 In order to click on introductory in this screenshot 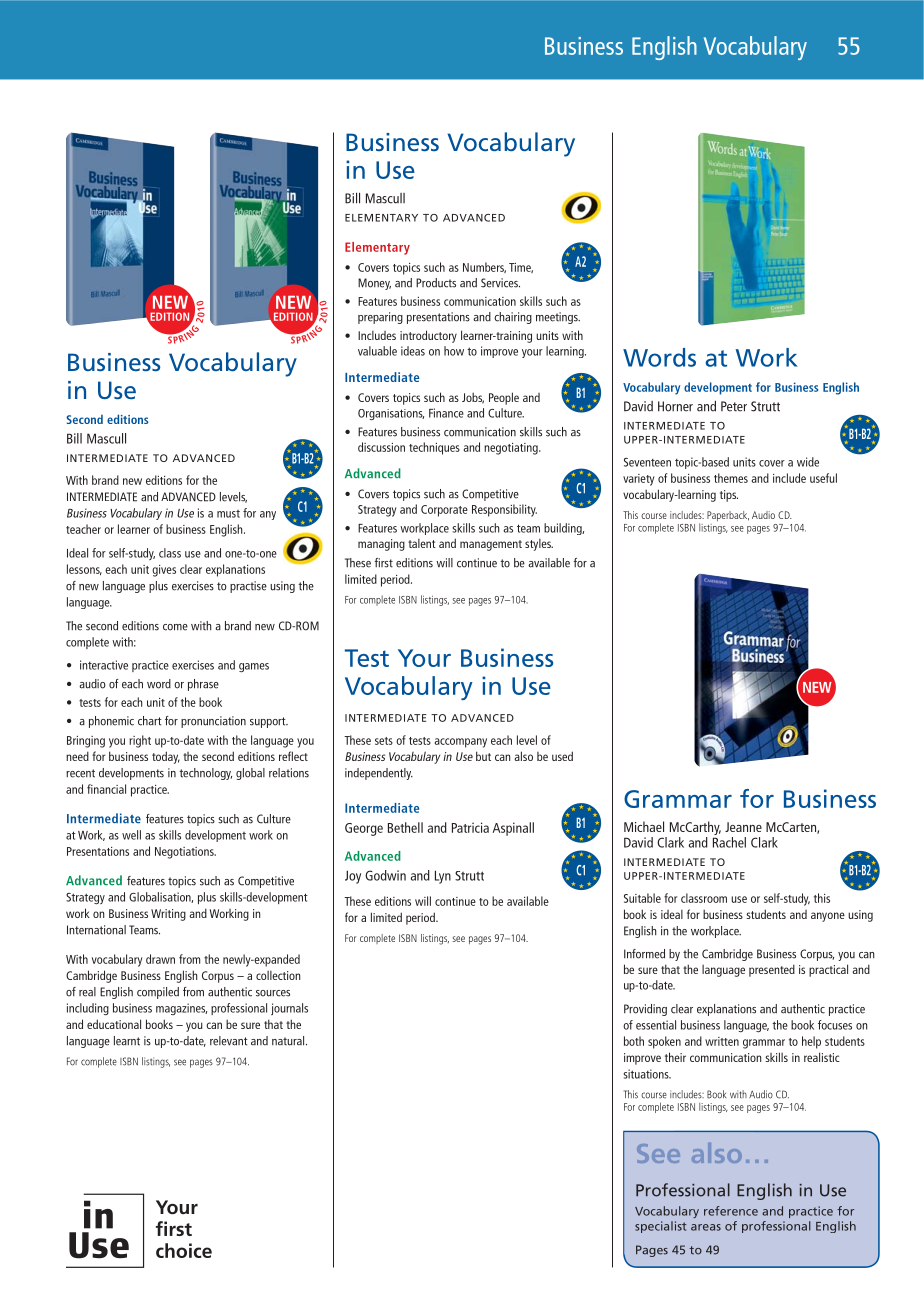, I will do `click(428, 336)`.
